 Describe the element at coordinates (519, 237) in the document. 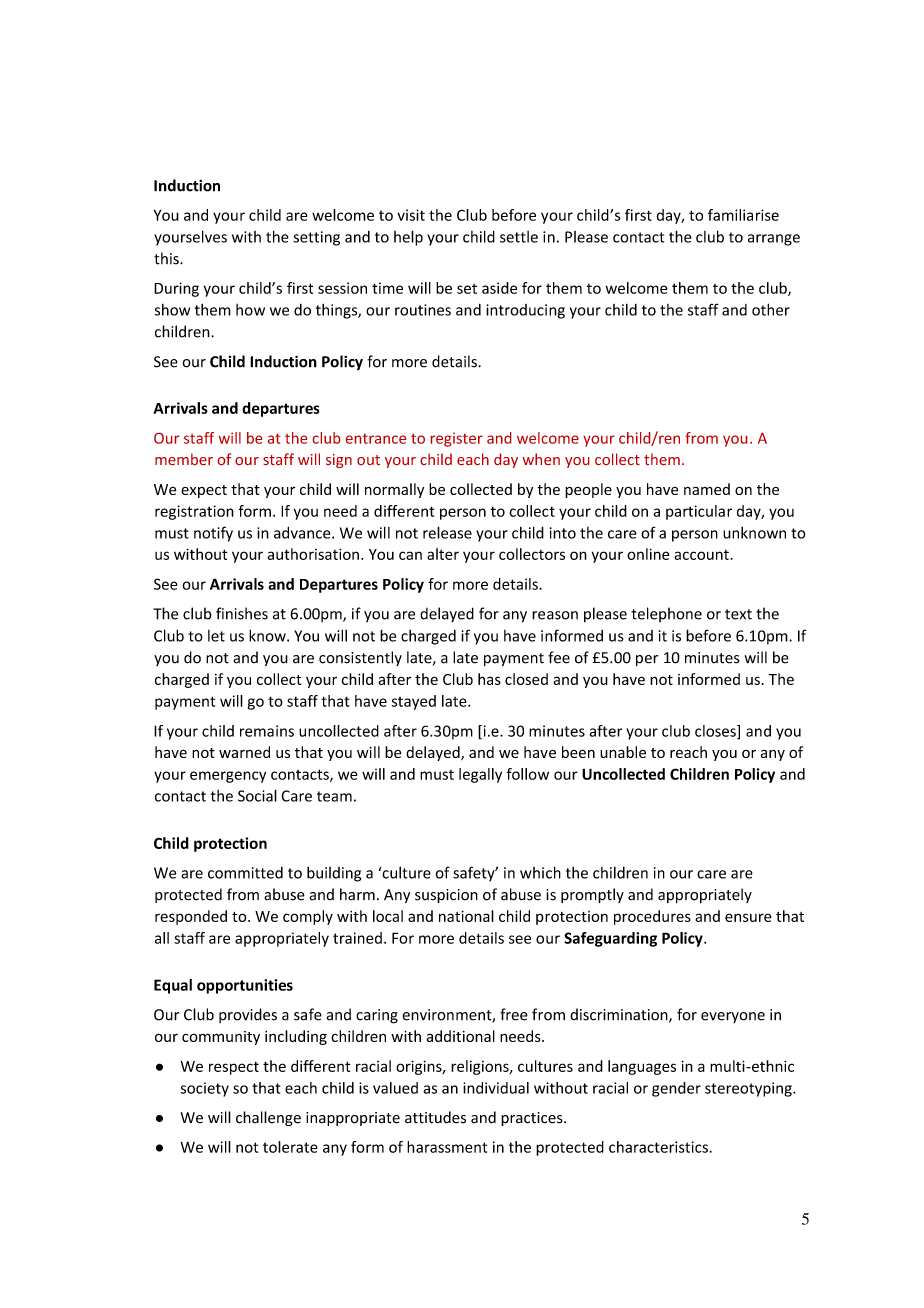

I see `settle` at that location.
